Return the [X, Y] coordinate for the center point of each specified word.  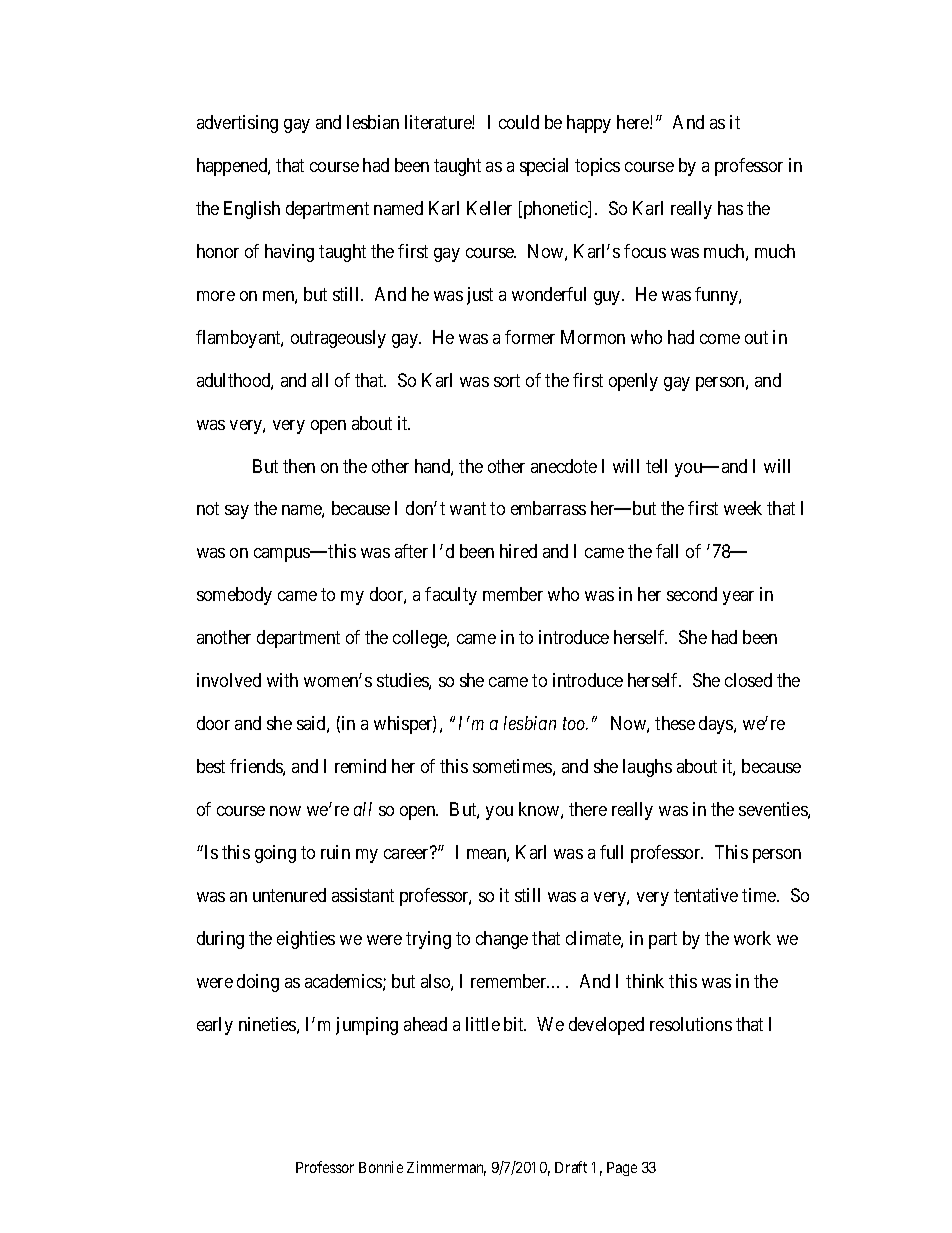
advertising [237, 124]
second [692, 594]
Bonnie [381, 1167]
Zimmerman [446, 1168]
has [730, 208]
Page [622, 1169]
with [282, 680]
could [519, 122]
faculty [451, 596]
